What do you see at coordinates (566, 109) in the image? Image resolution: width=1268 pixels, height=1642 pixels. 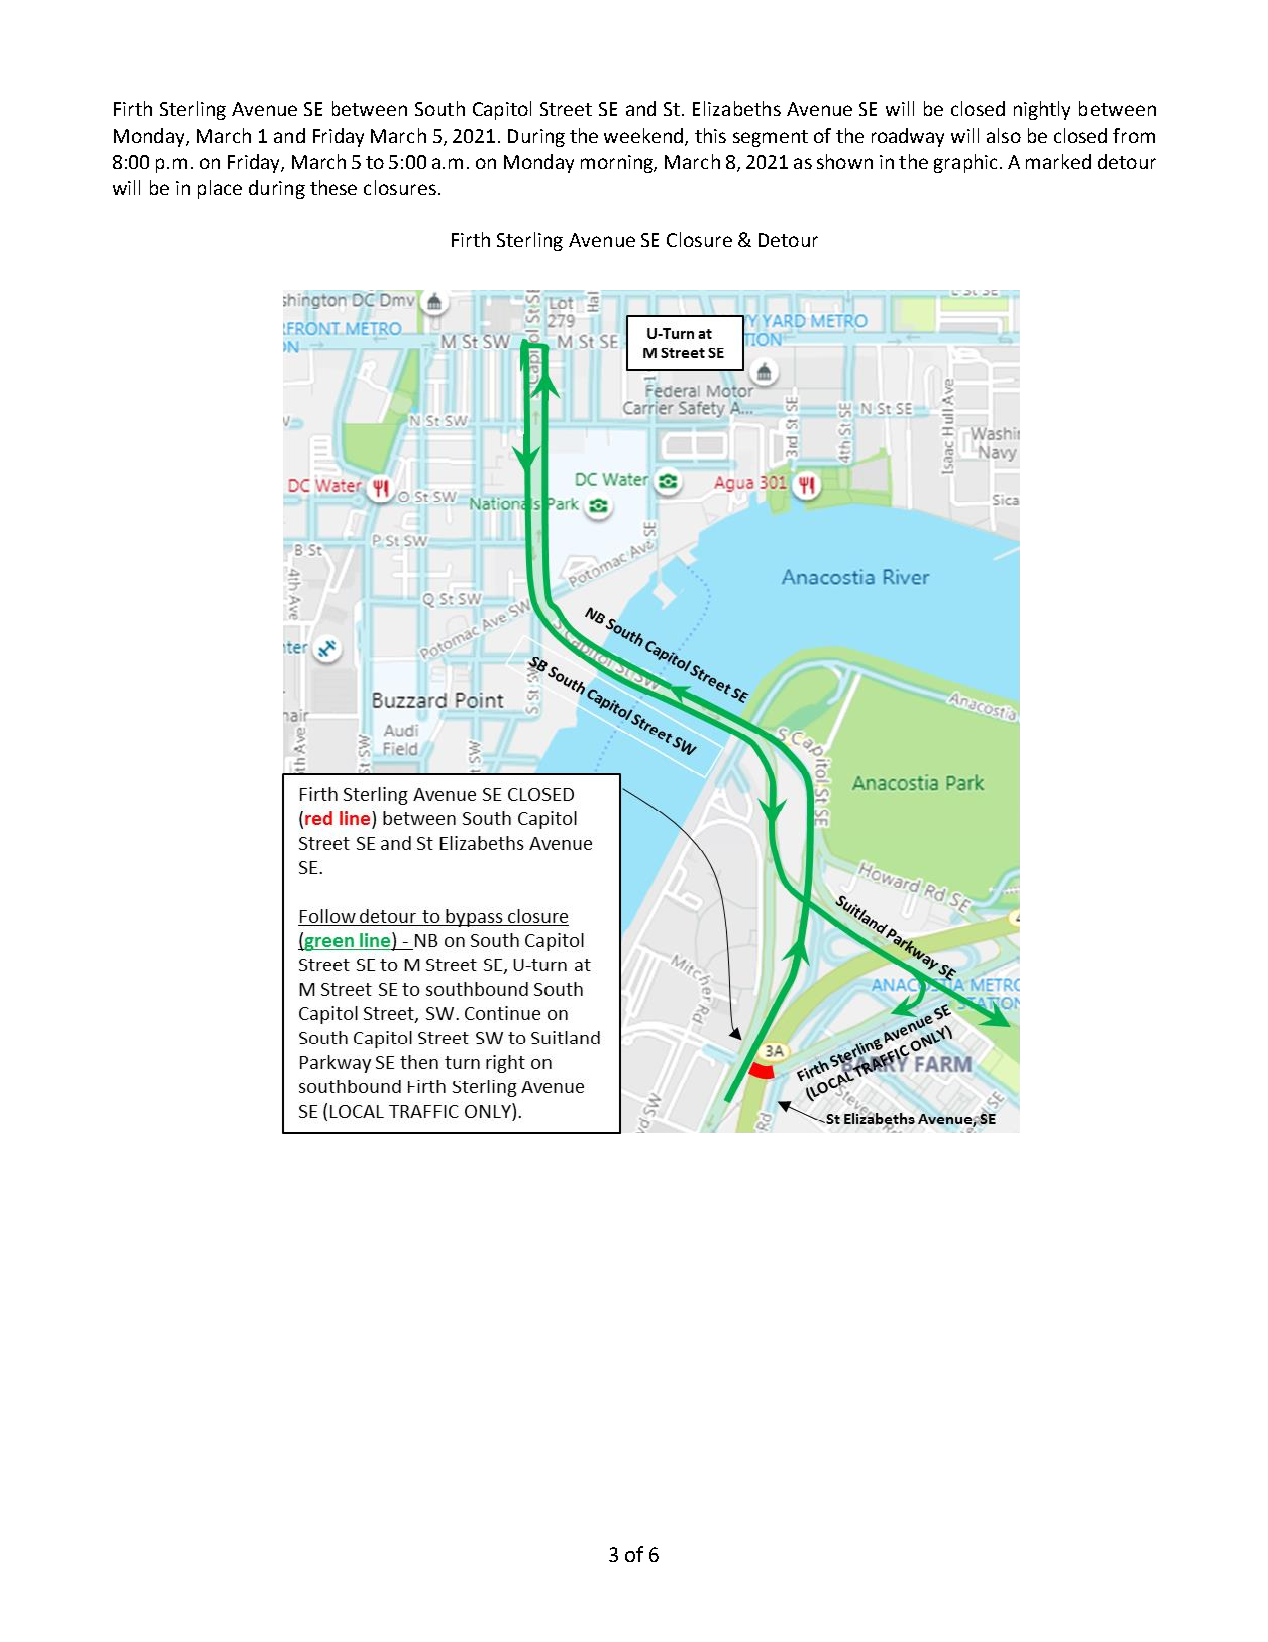 I see `Street` at bounding box center [566, 109].
